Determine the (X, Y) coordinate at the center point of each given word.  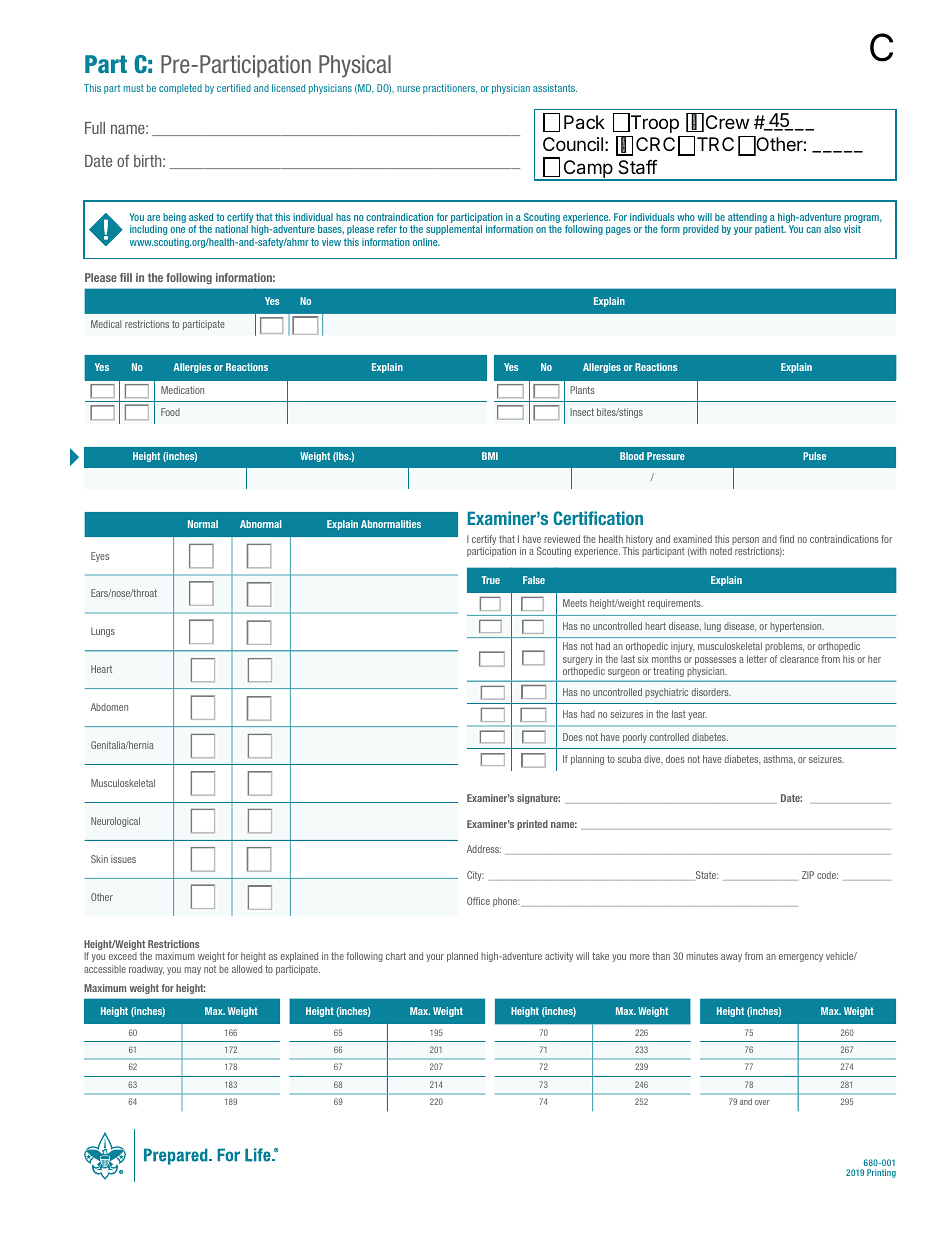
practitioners (450, 89)
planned (462, 957)
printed (532, 825)
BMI (490, 456)
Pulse (814, 456)
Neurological (115, 822)
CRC (655, 144)
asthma (779, 759)
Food (170, 412)
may (193, 971)
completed (180, 89)
